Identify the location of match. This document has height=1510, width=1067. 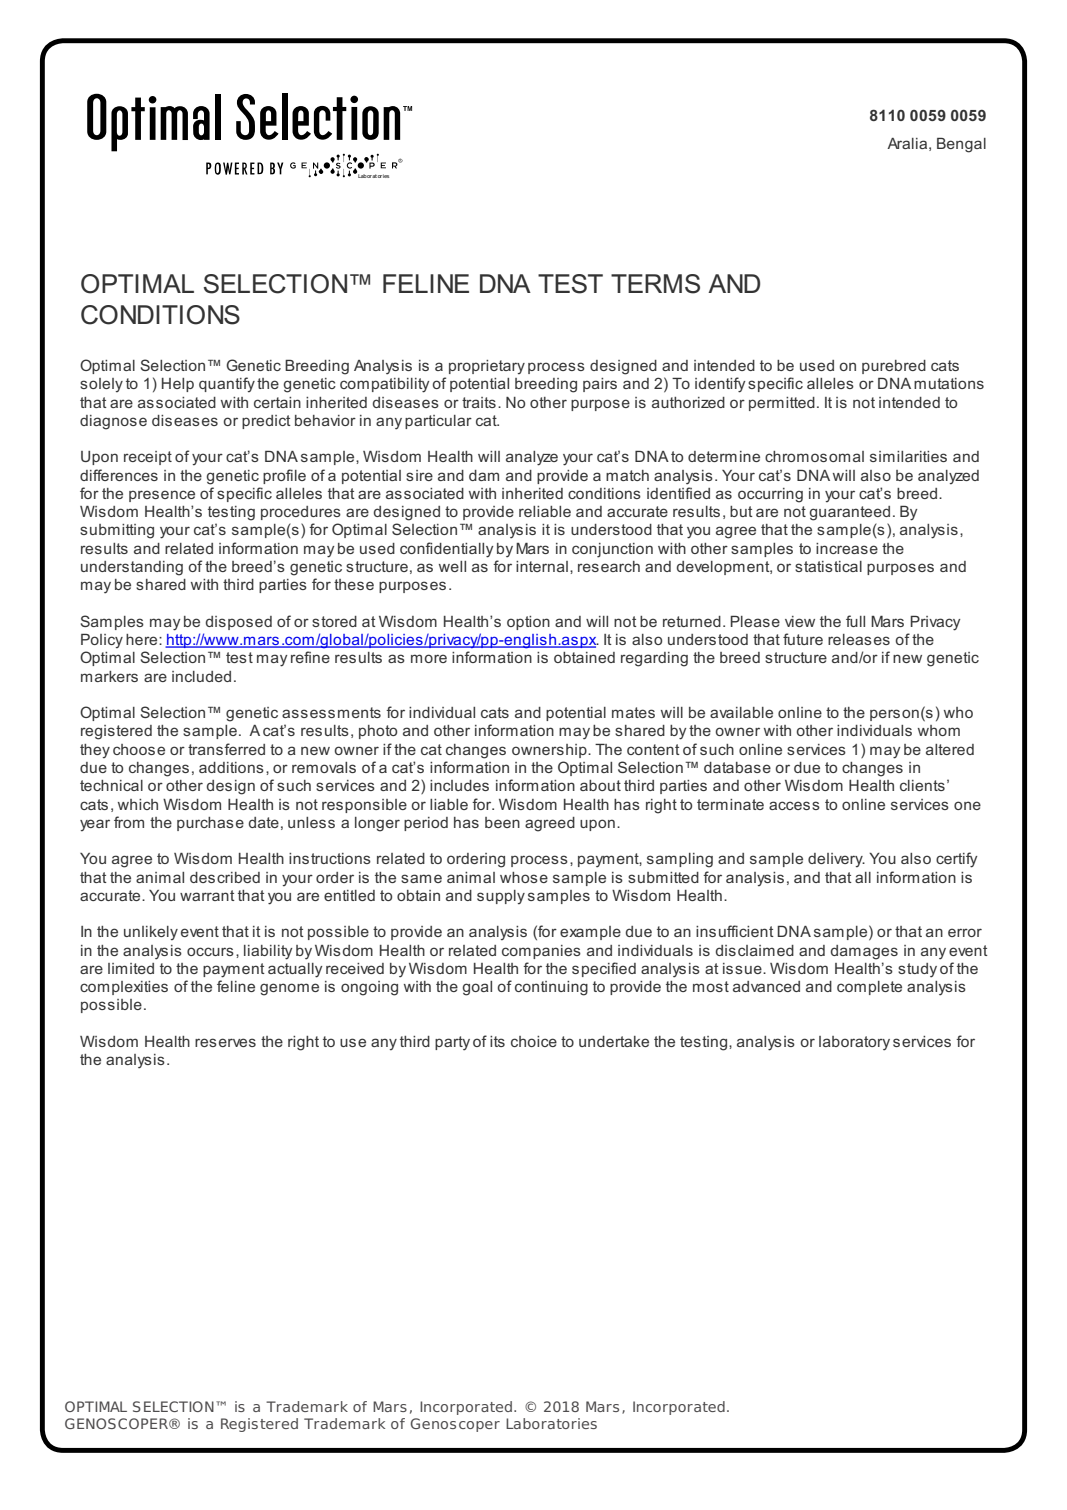
(627, 475).
